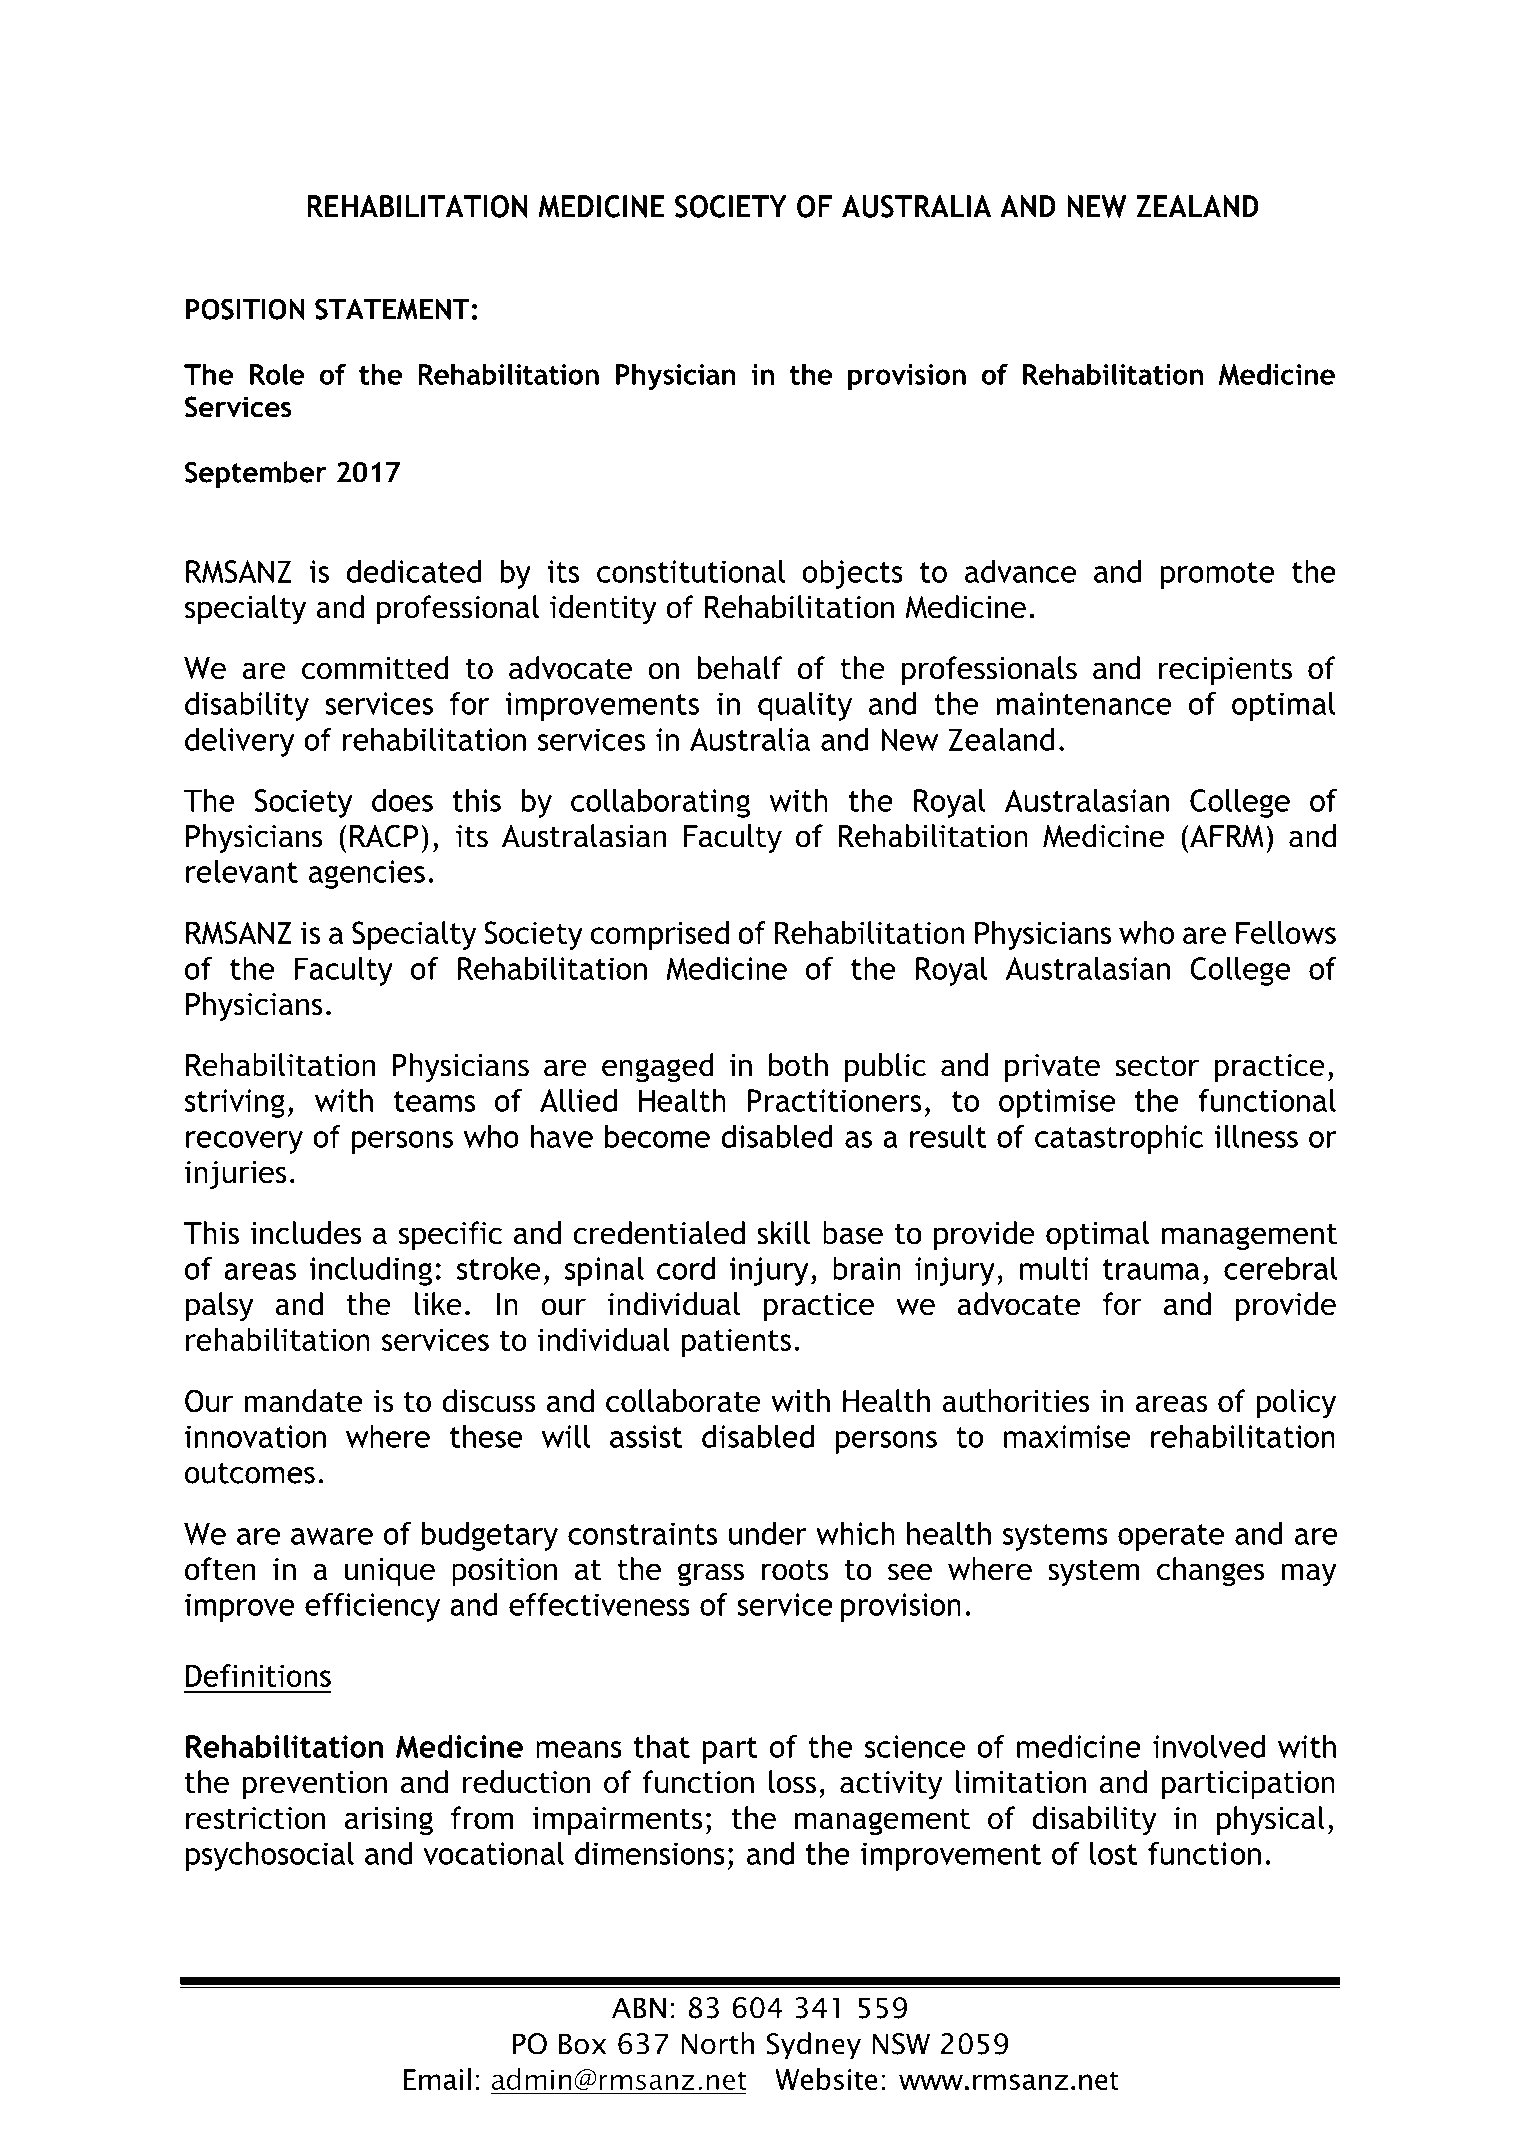  Describe the element at coordinates (1217, 575) in the screenshot. I see `promote` at that location.
